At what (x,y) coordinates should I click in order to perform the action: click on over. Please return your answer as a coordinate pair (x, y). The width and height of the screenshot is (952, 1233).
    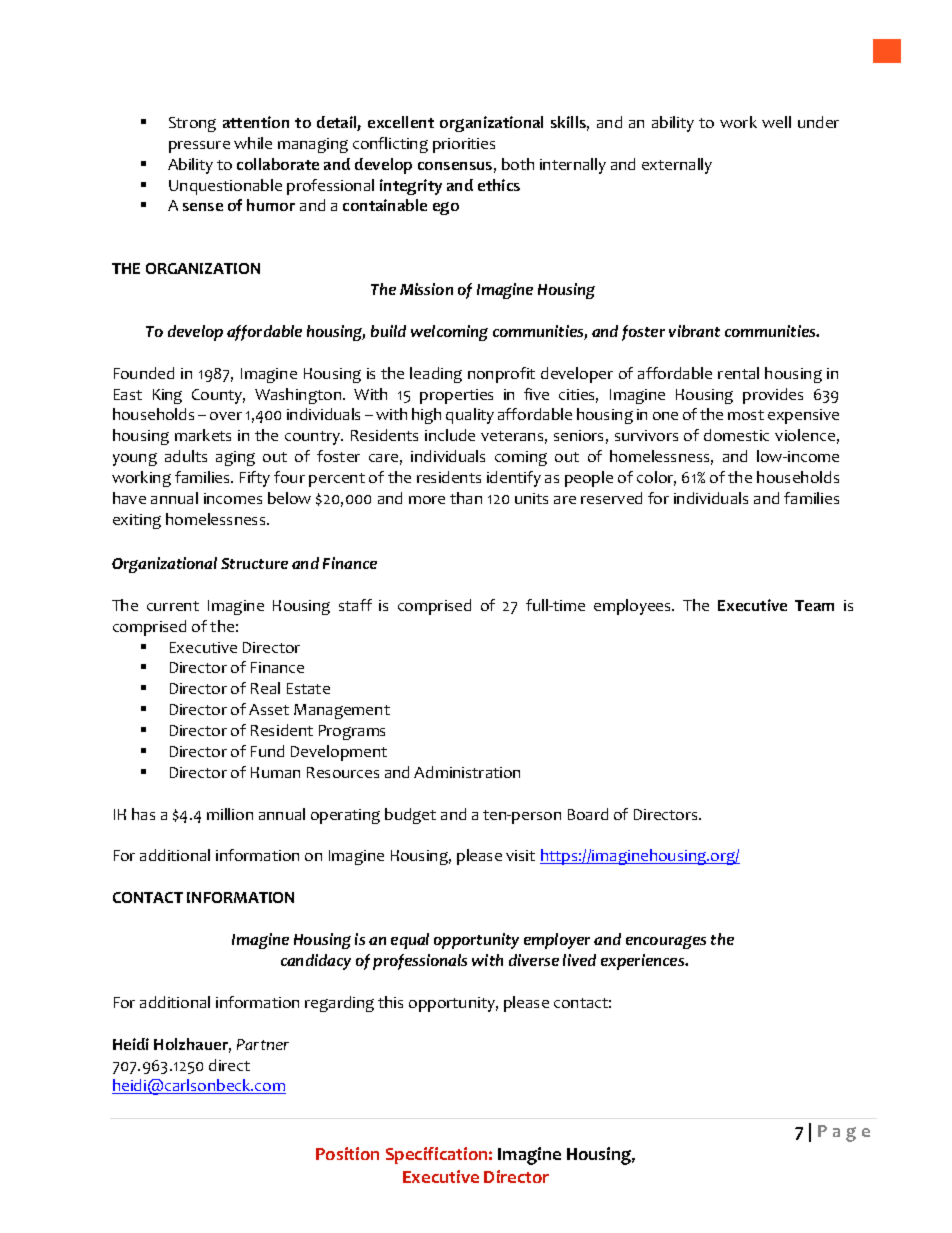
    Looking at the image, I should click on (226, 416).
